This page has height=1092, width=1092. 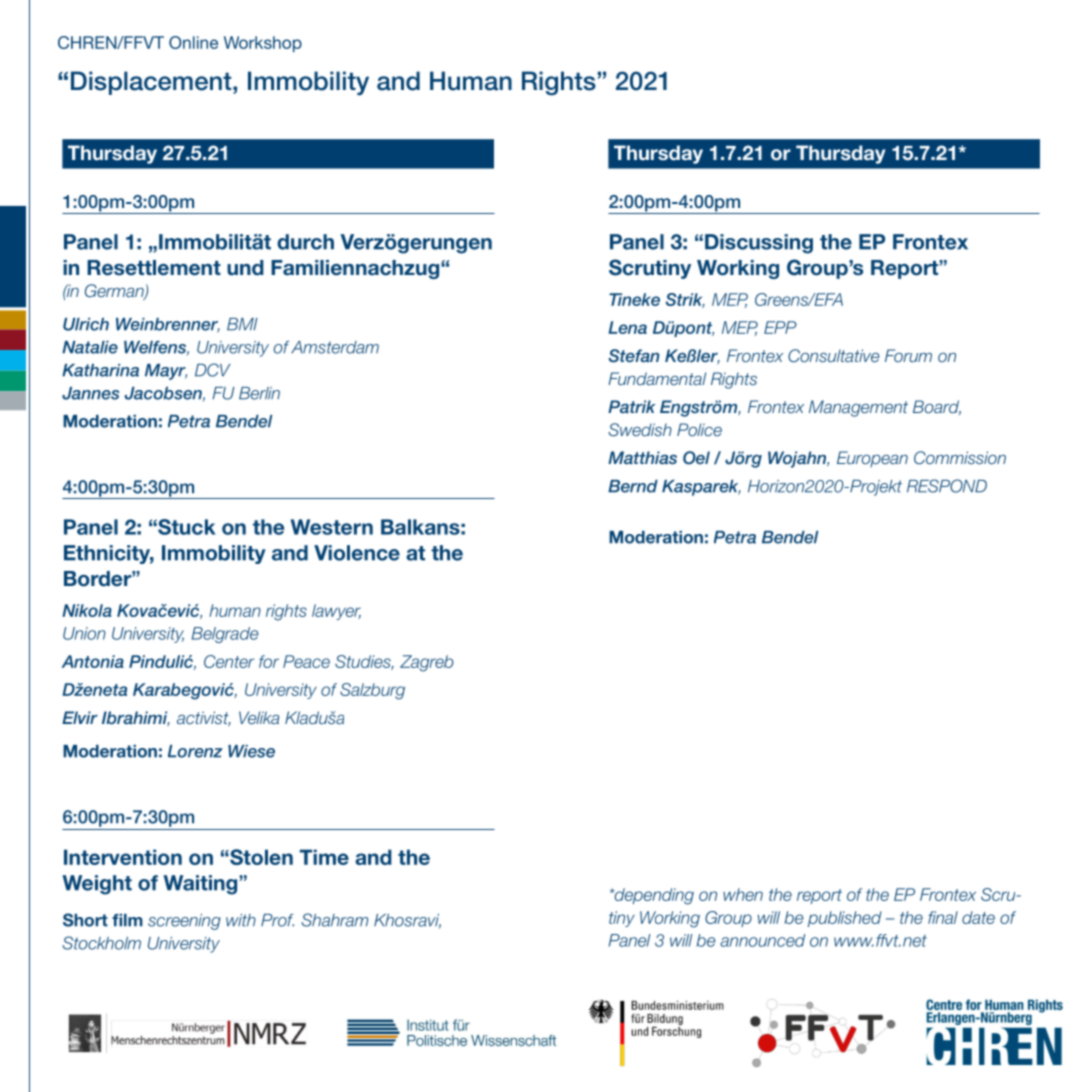 What do you see at coordinates (759, 244) in the page?
I see `Discussing` at bounding box center [759, 244].
